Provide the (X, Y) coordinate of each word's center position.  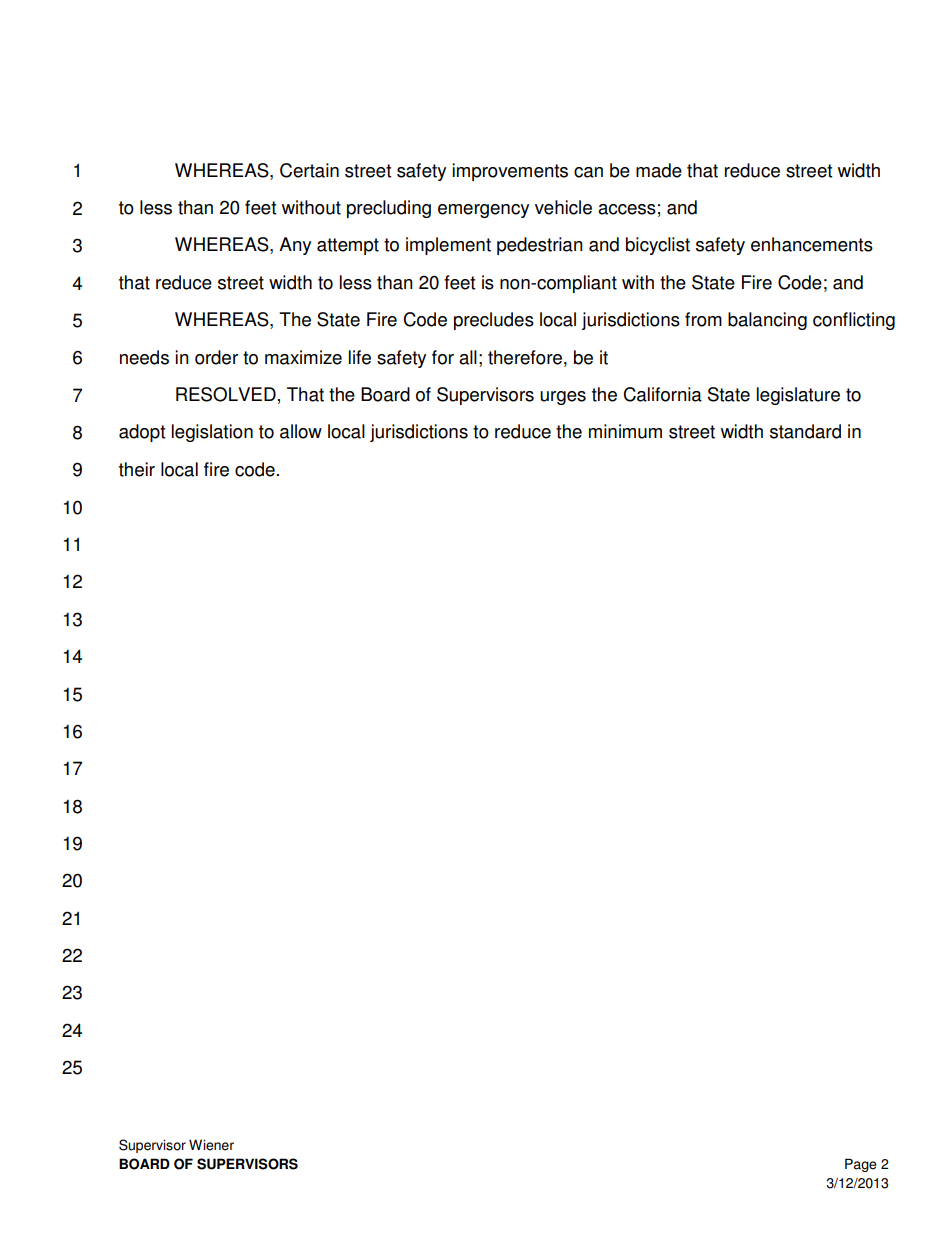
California (662, 394)
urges (563, 398)
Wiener (211, 1145)
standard (805, 431)
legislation (212, 433)
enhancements (812, 244)
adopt (142, 433)
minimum (625, 431)
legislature (798, 396)
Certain (309, 170)
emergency (483, 211)
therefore (525, 357)
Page (861, 1165)
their (137, 469)
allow (301, 431)
